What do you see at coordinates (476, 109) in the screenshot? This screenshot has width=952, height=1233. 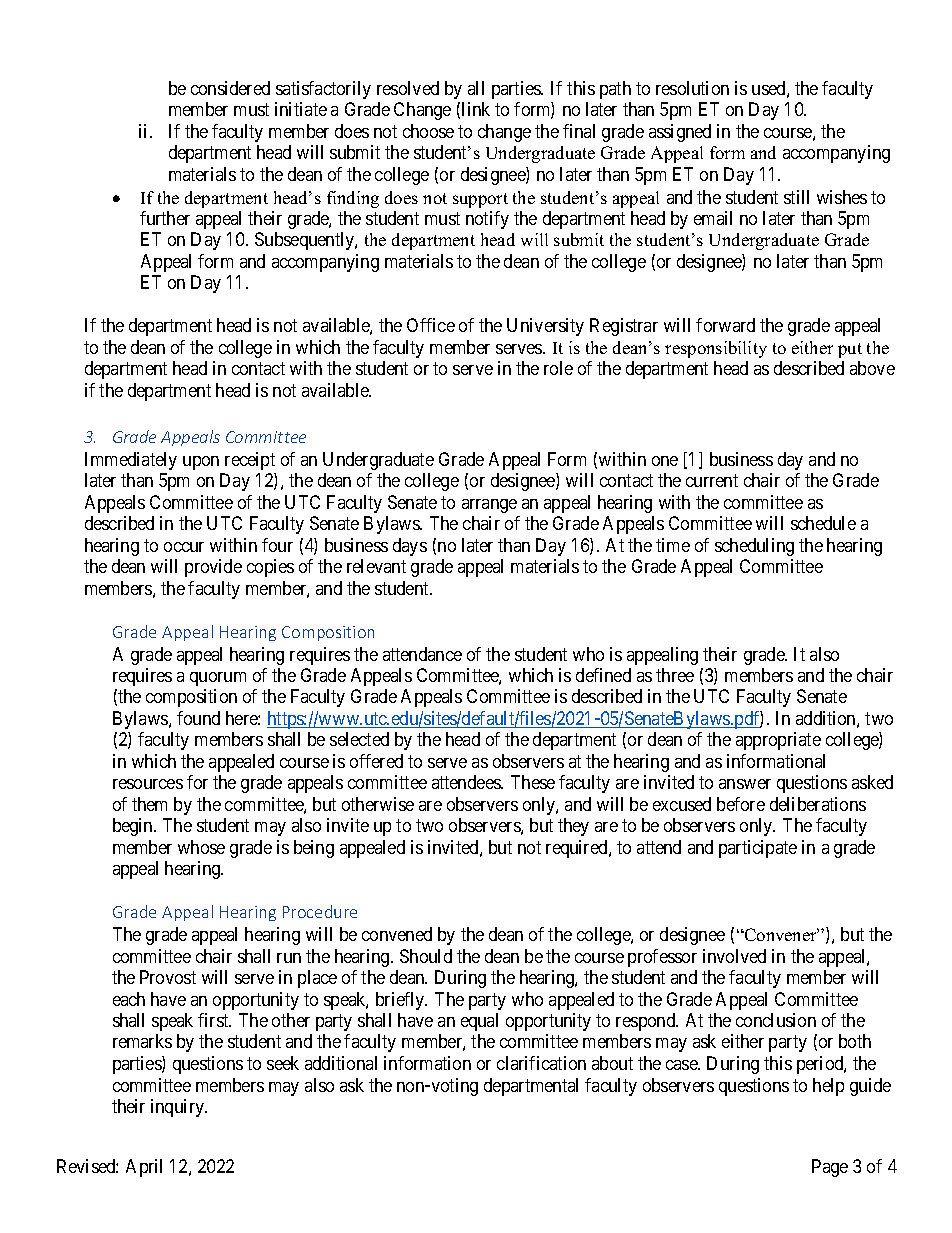 I see `link` at bounding box center [476, 109].
